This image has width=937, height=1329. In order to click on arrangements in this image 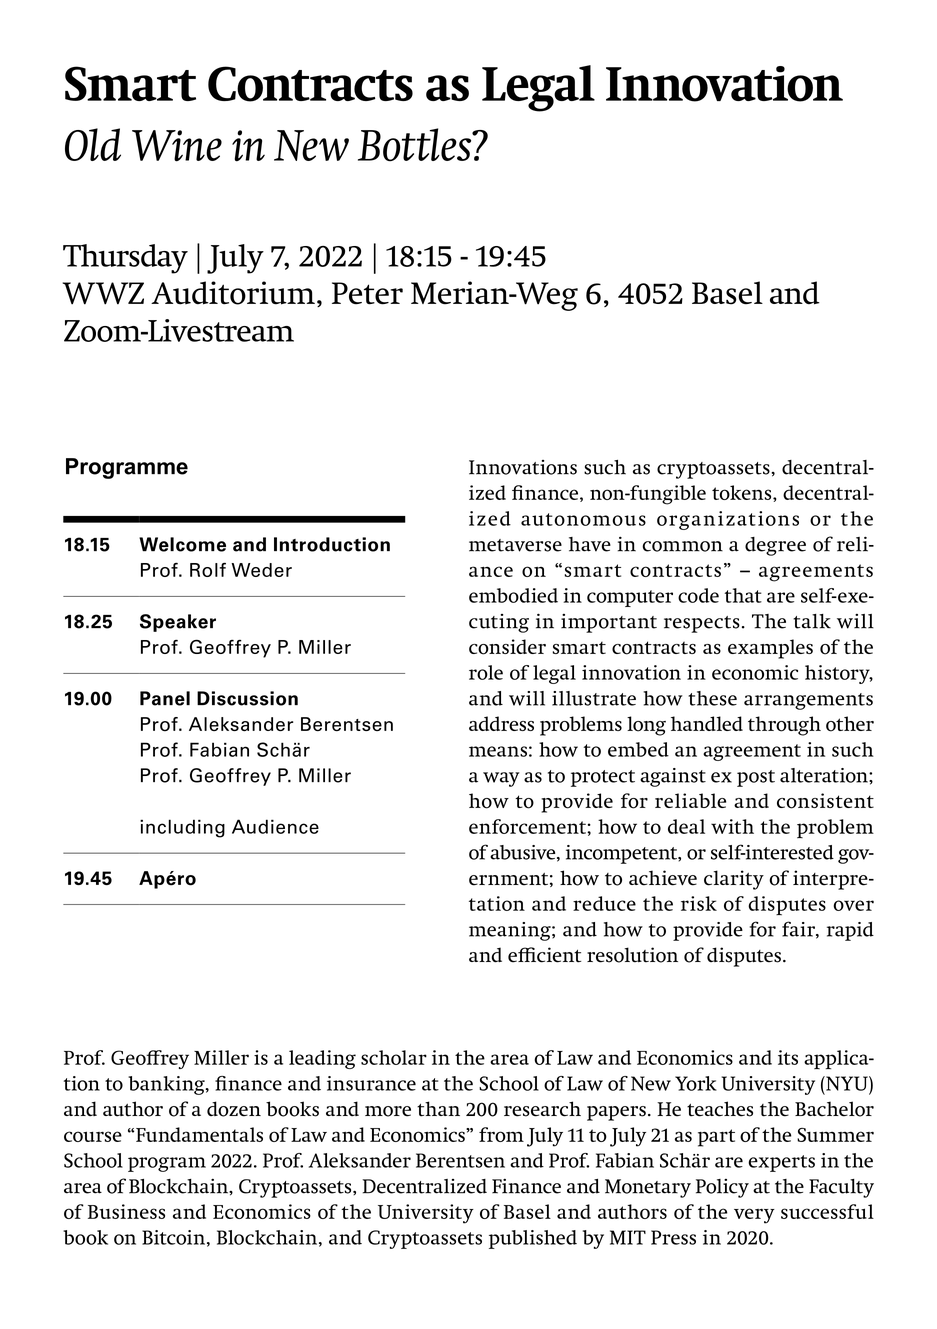, I will do `click(808, 701)`.
